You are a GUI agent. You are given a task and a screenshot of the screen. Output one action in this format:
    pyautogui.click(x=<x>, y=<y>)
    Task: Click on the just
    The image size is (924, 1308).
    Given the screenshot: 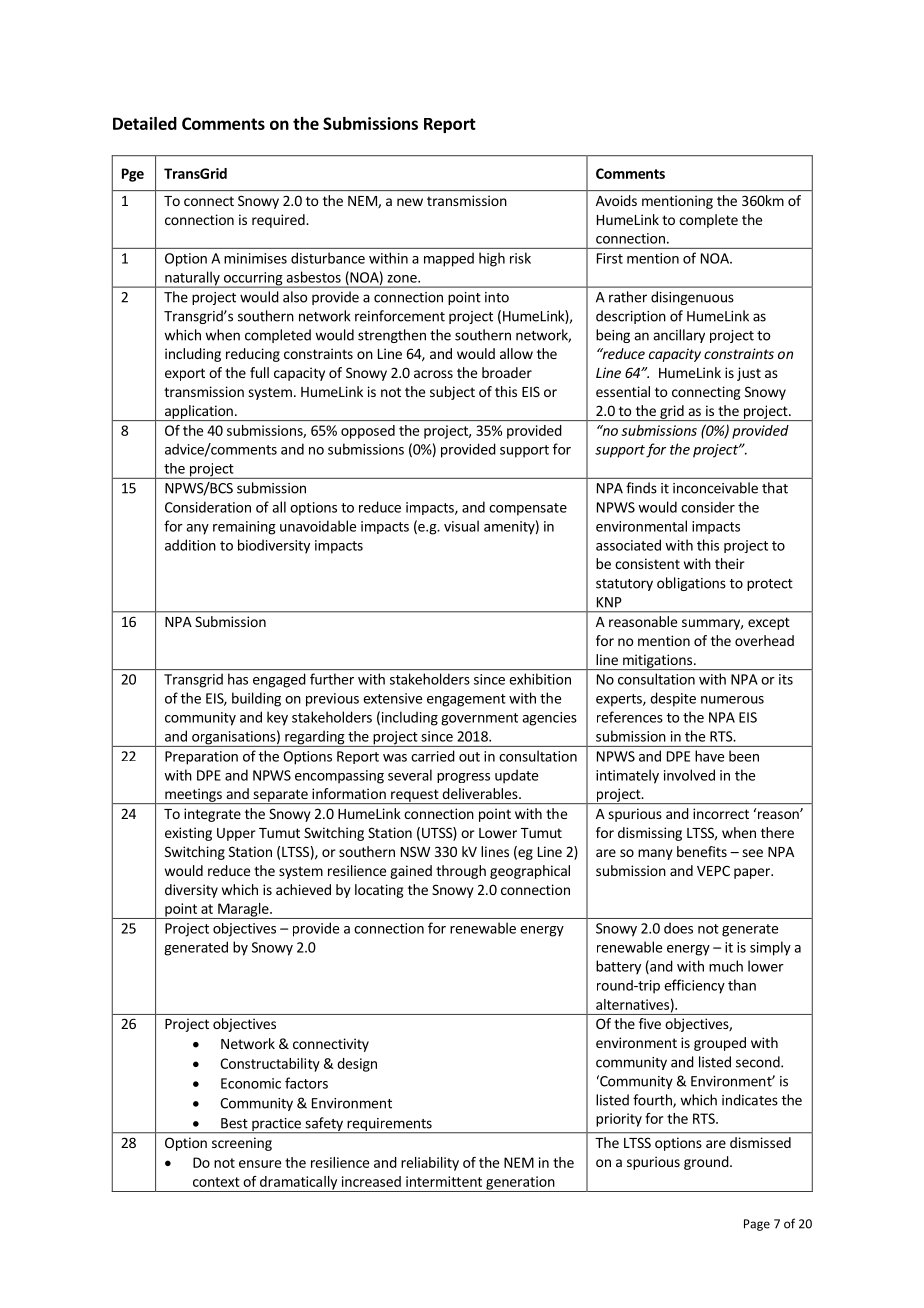 What is the action you would take?
    pyautogui.click(x=749, y=374)
